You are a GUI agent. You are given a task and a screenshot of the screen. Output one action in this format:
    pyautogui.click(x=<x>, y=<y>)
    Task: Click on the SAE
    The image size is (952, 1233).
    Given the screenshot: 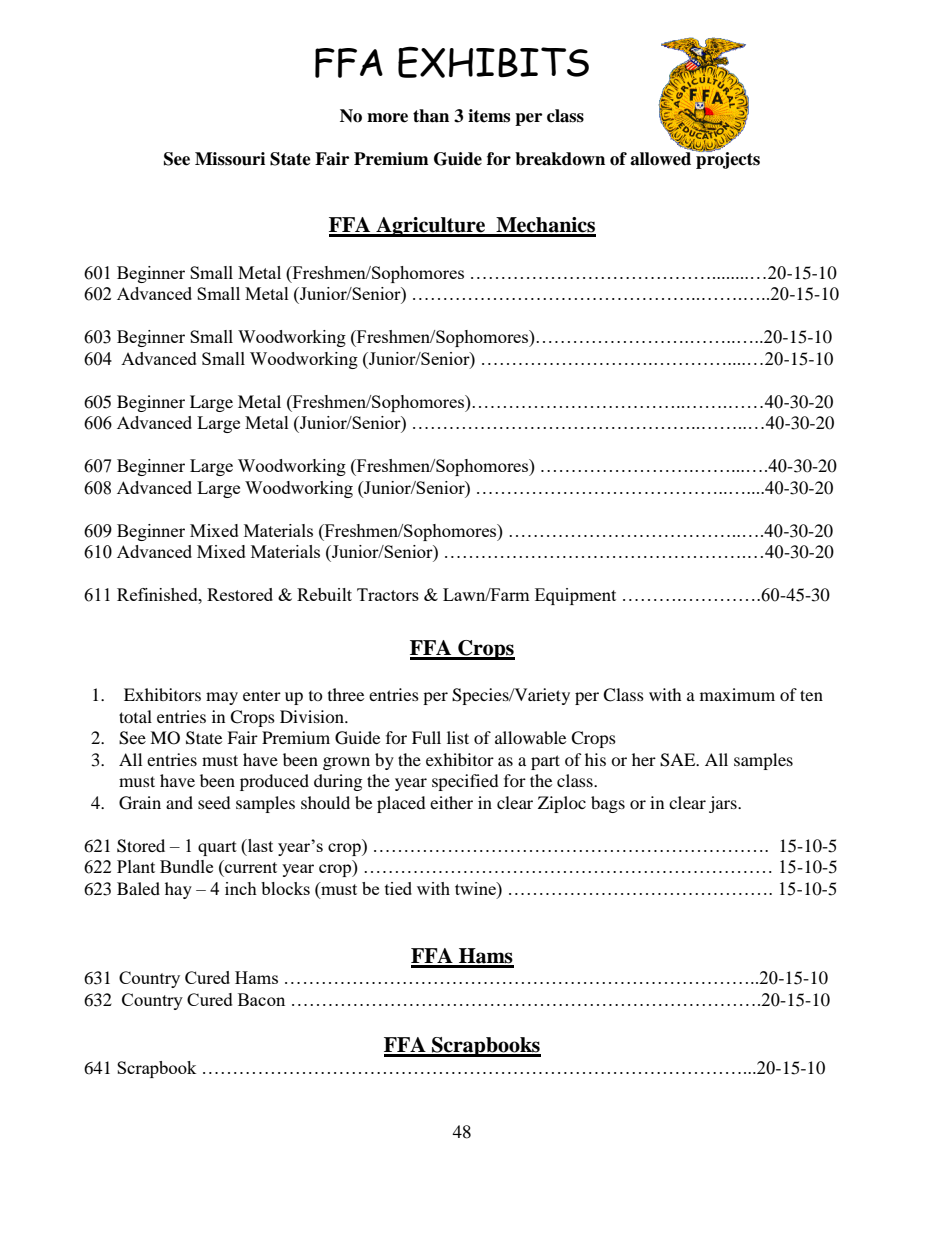 What is the action you would take?
    pyautogui.click(x=679, y=760)
